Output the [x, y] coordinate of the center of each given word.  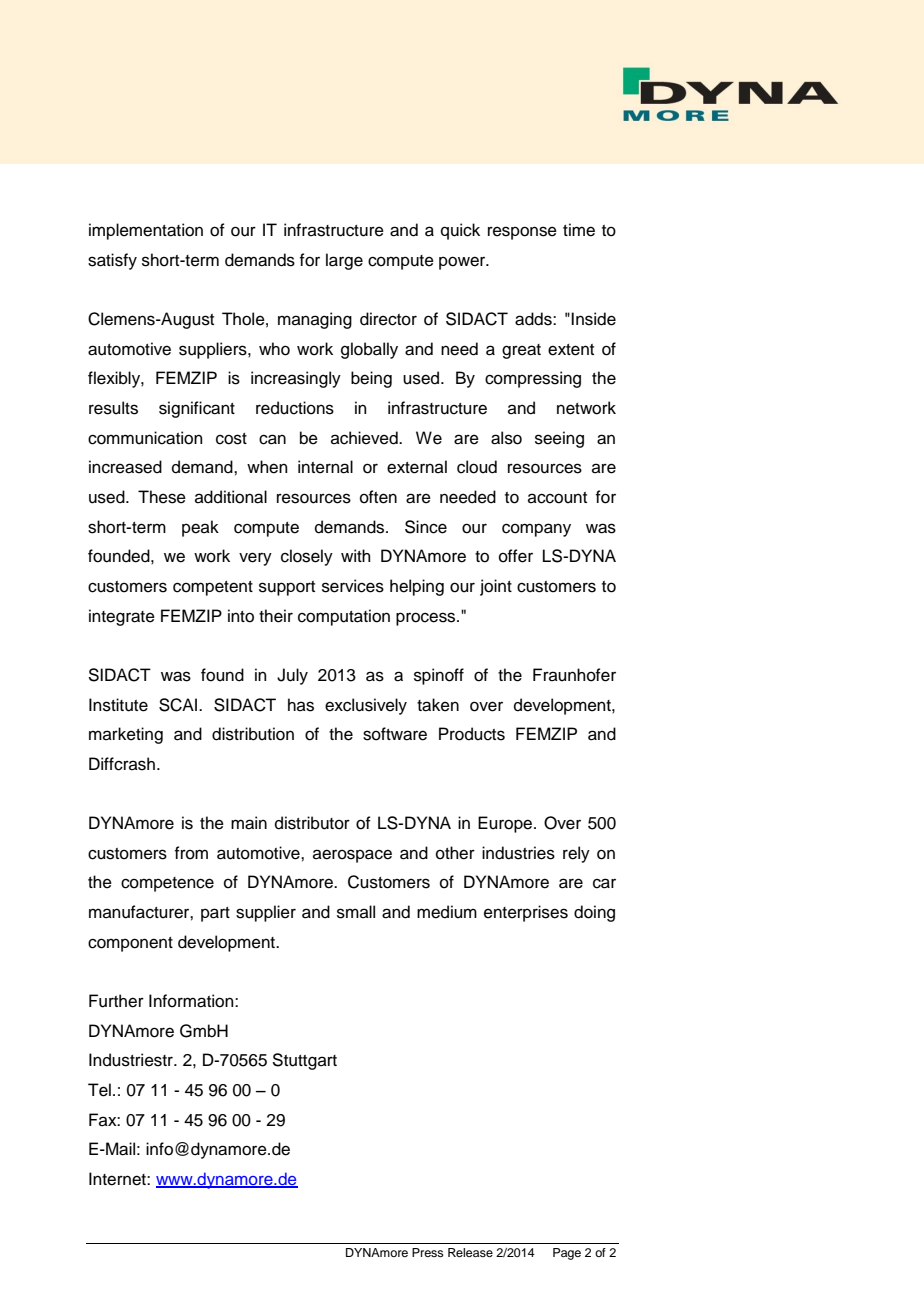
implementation [146, 231]
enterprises [526, 913]
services [353, 586]
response [522, 233]
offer [516, 556]
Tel [99, 1090]
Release [470, 1252]
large [344, 261]
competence [167, 884]
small [356, 912]
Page [567, 1254]
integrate [122, 617]
